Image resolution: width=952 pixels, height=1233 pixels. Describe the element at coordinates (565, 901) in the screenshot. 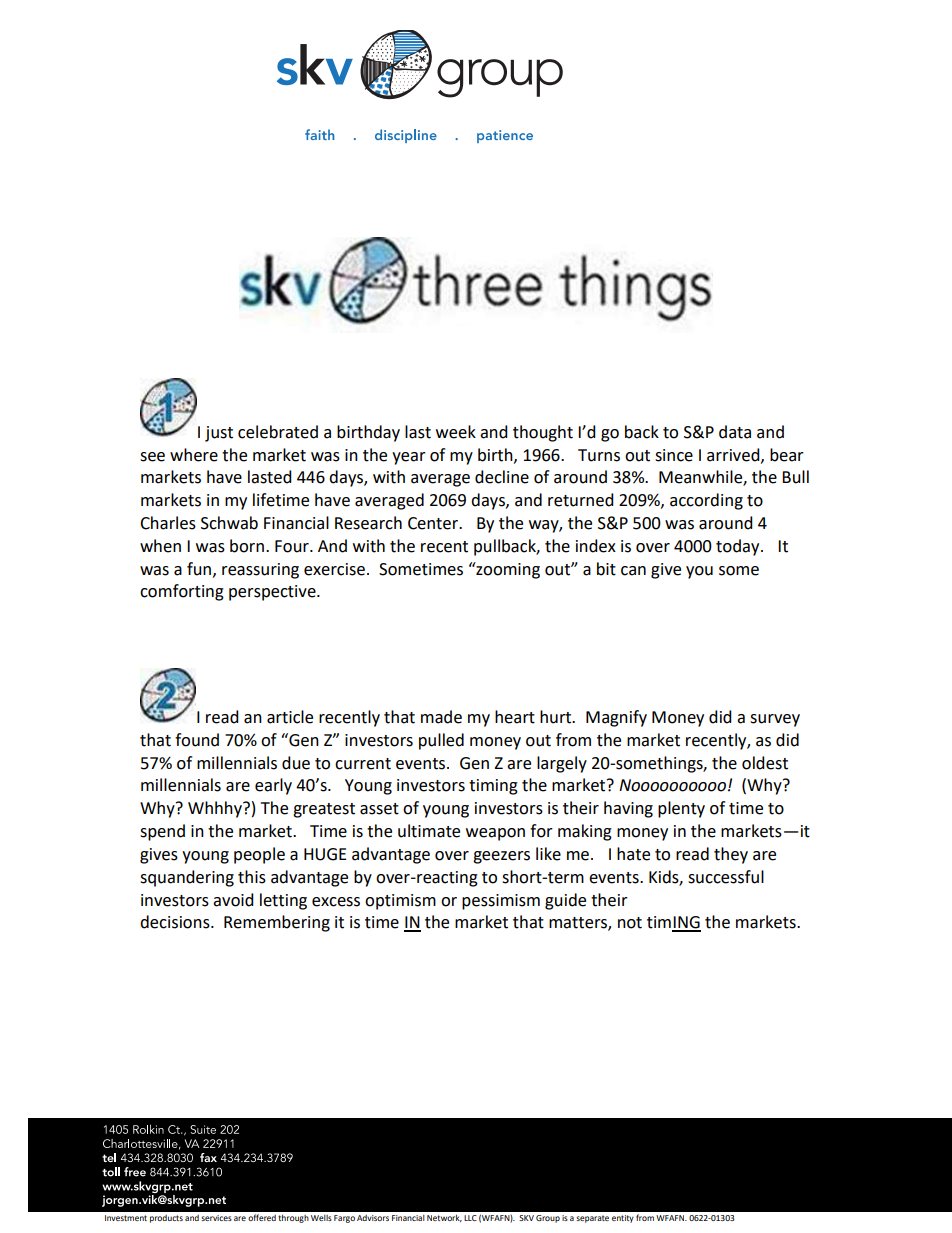

I see `guide` at that location.
